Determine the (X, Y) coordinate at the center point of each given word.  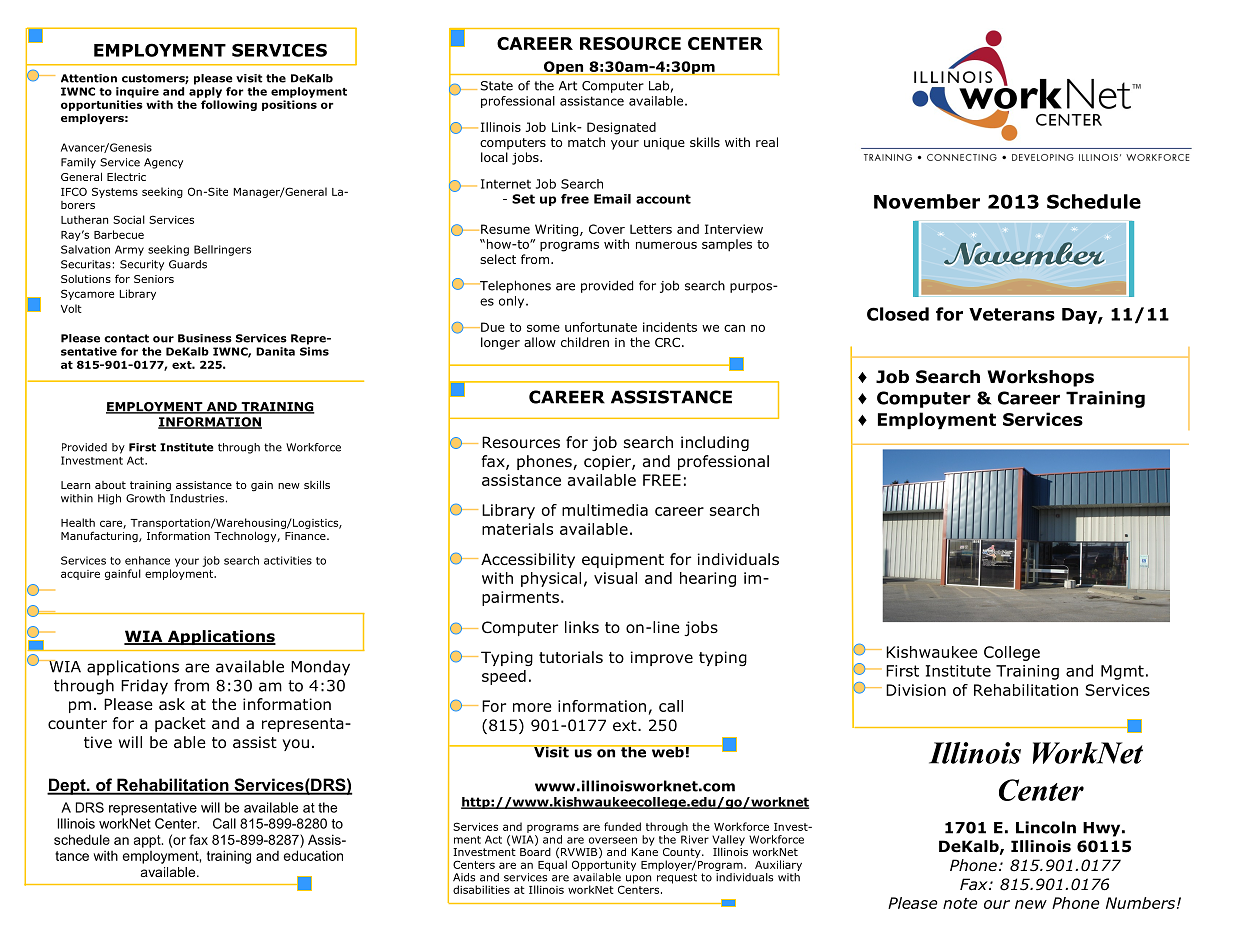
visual (615, 578)
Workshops (1041, 378)
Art (568, 86)
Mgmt (1122, 672)
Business (205, 338)
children (585, 342)
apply (205, 92)
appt (148, 841)
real (767, 142)
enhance (147, 560)
